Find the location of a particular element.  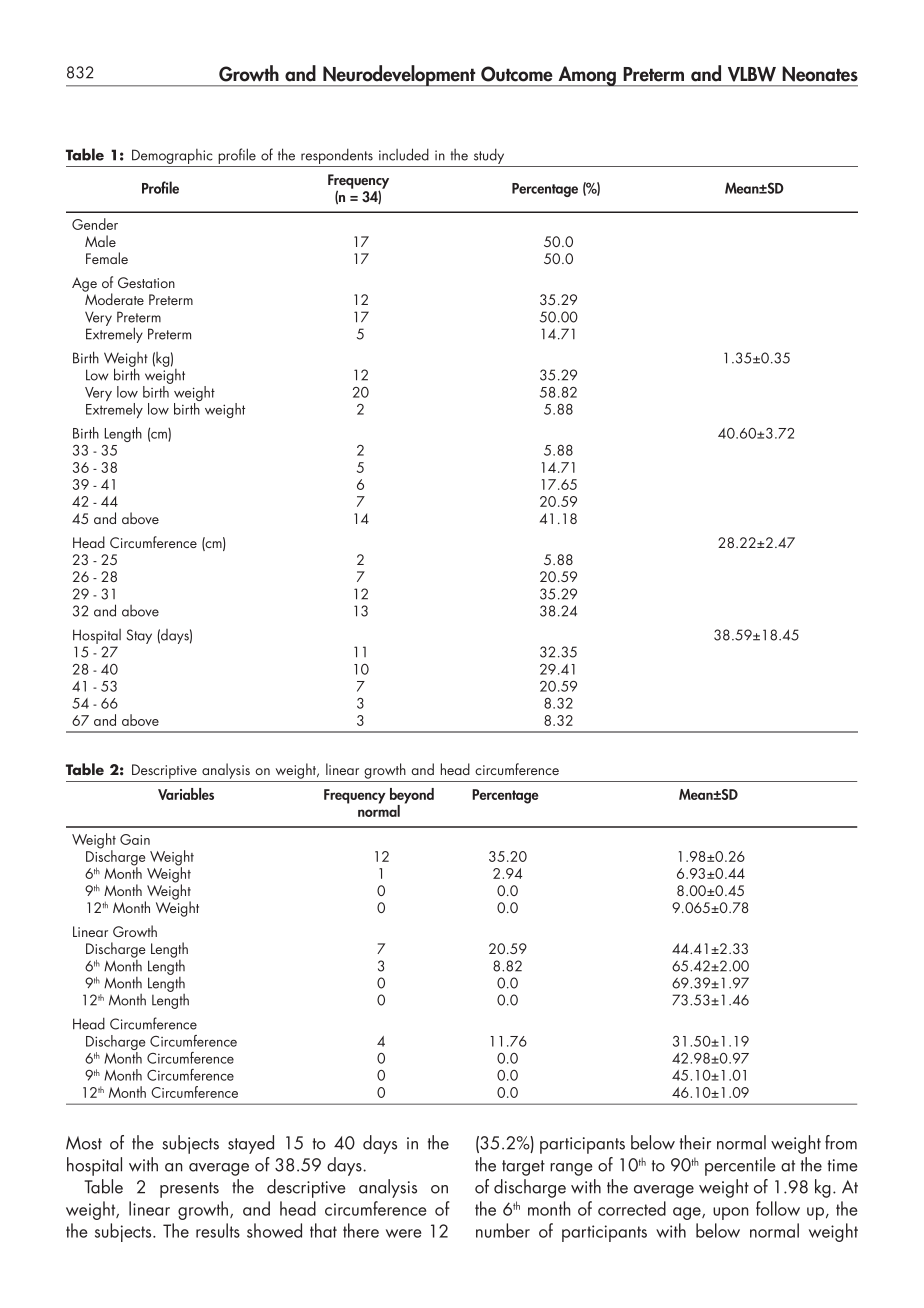

from is located at coordinates (841, 1142).
